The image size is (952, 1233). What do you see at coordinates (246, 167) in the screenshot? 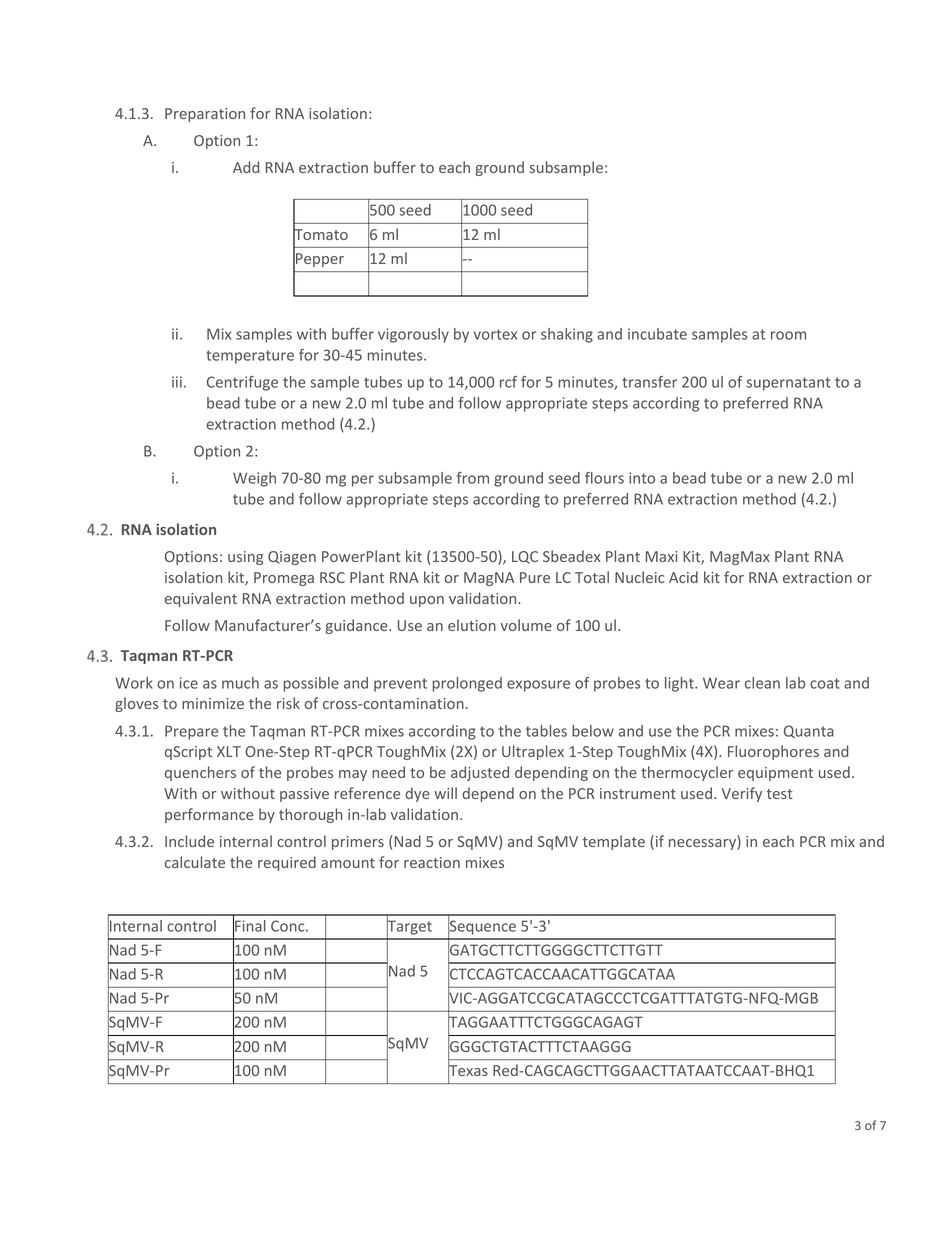
I see `Add` at bounding box center [246, 167].
